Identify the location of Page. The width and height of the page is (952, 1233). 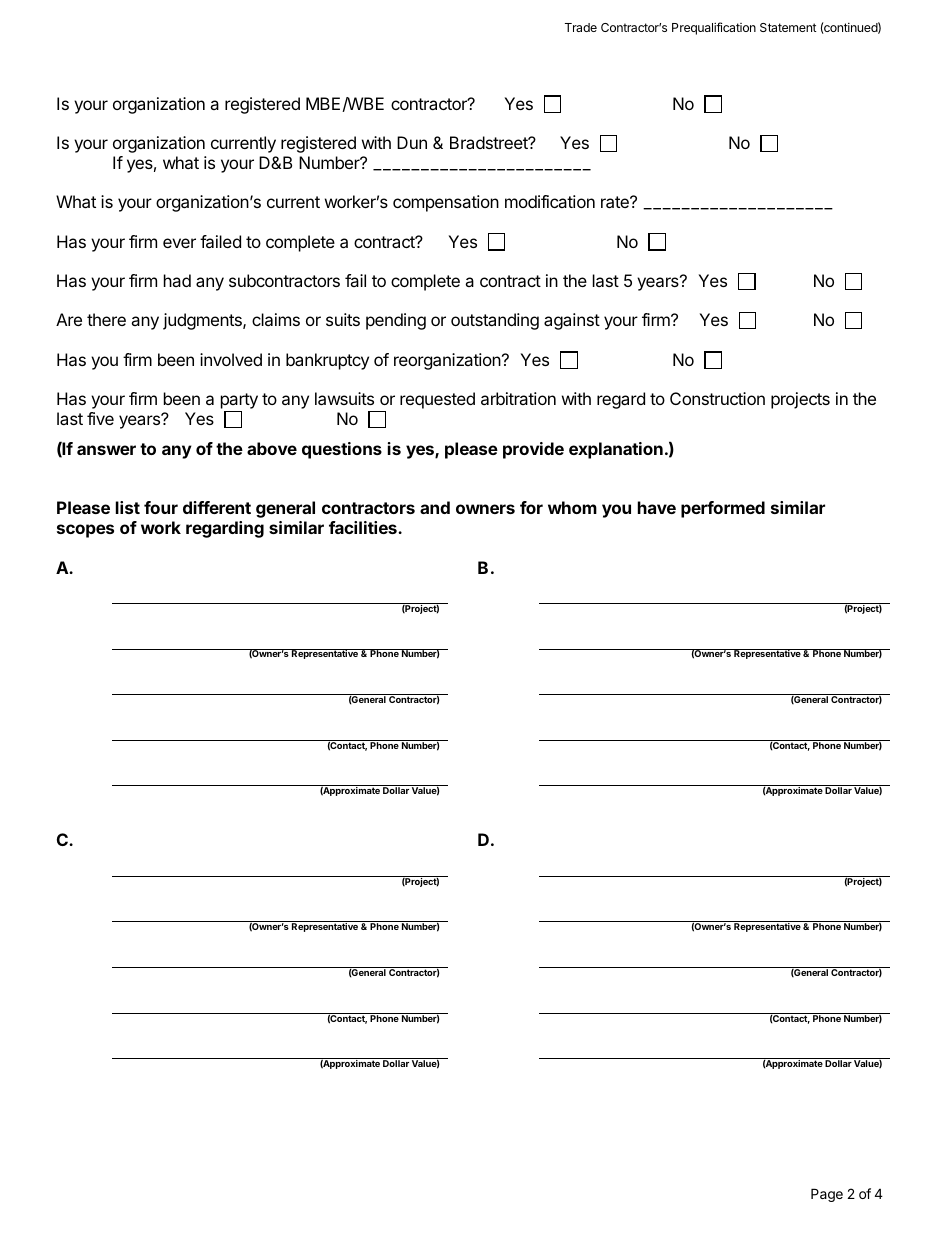
(827, 1195).
